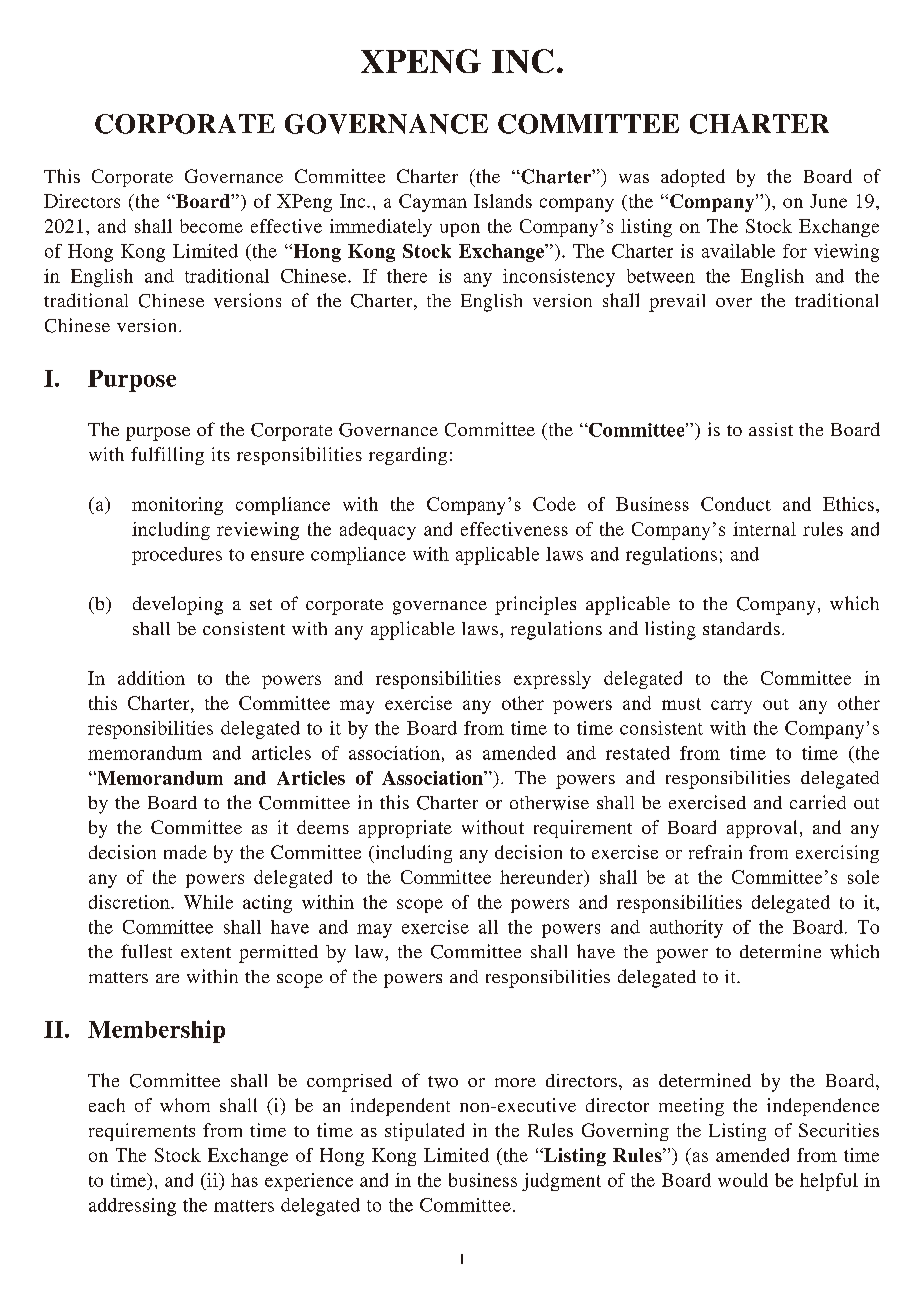  I want to click on addition, so click(151, 678).
